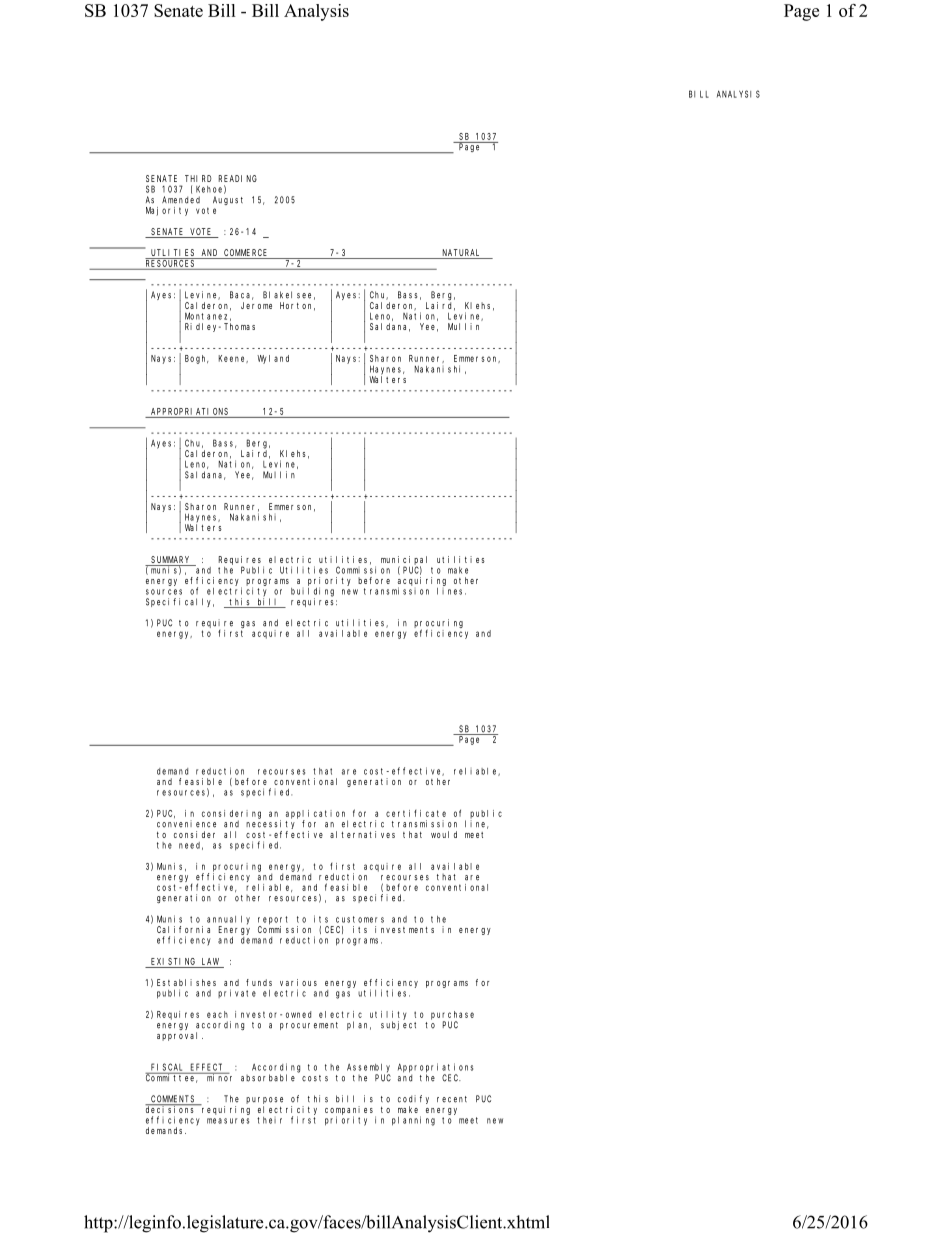  I want to click on SUMMARY, so click(171, 561).
